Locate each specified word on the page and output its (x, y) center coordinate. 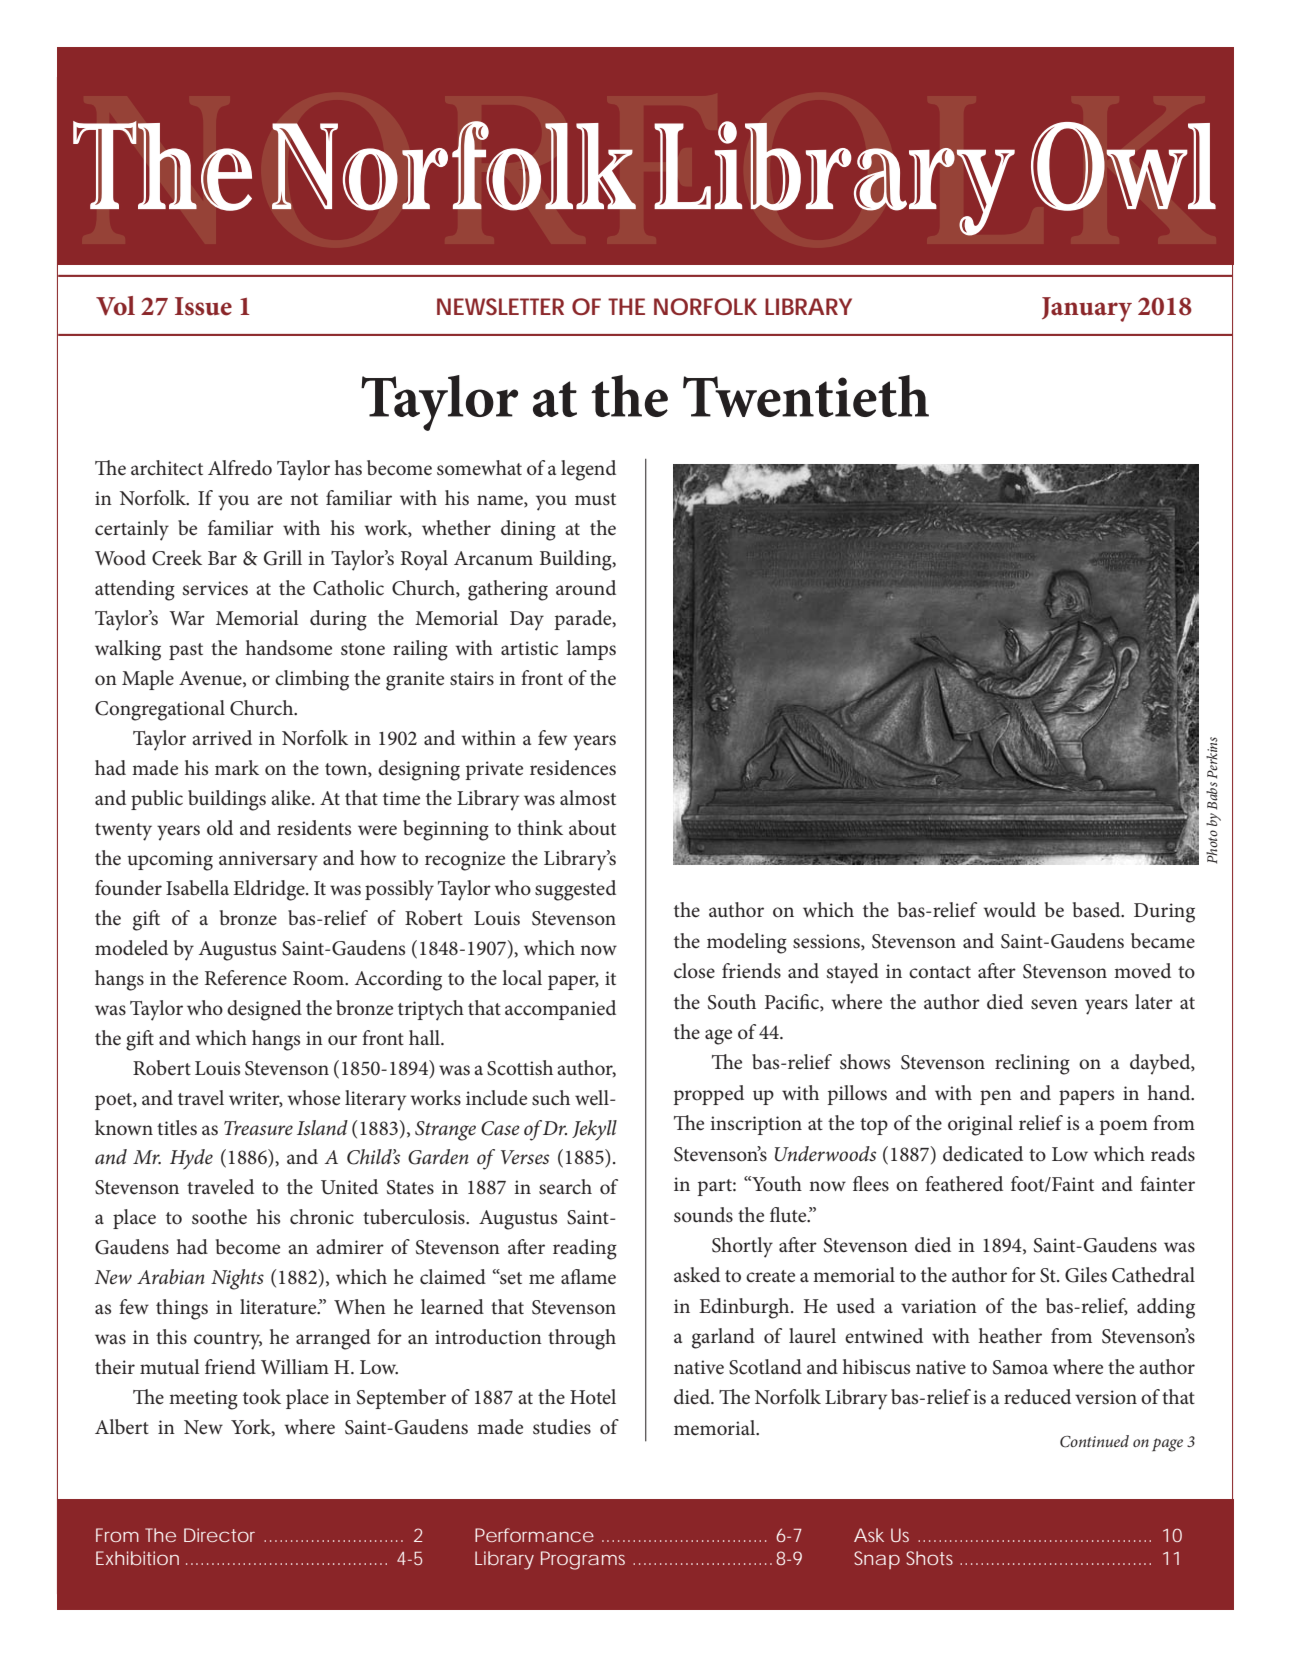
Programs (583, 1560)
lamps (591, 650)
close (694, 971)
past (186, 651)
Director (219, 1535)
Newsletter (500, 306)
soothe (219, 1217)
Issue (203, 306)
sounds (703, 1215)
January (1087, 309)
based (1098, 910)
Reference (246, 978)
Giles (1086, 1275)
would (1009, 909)
